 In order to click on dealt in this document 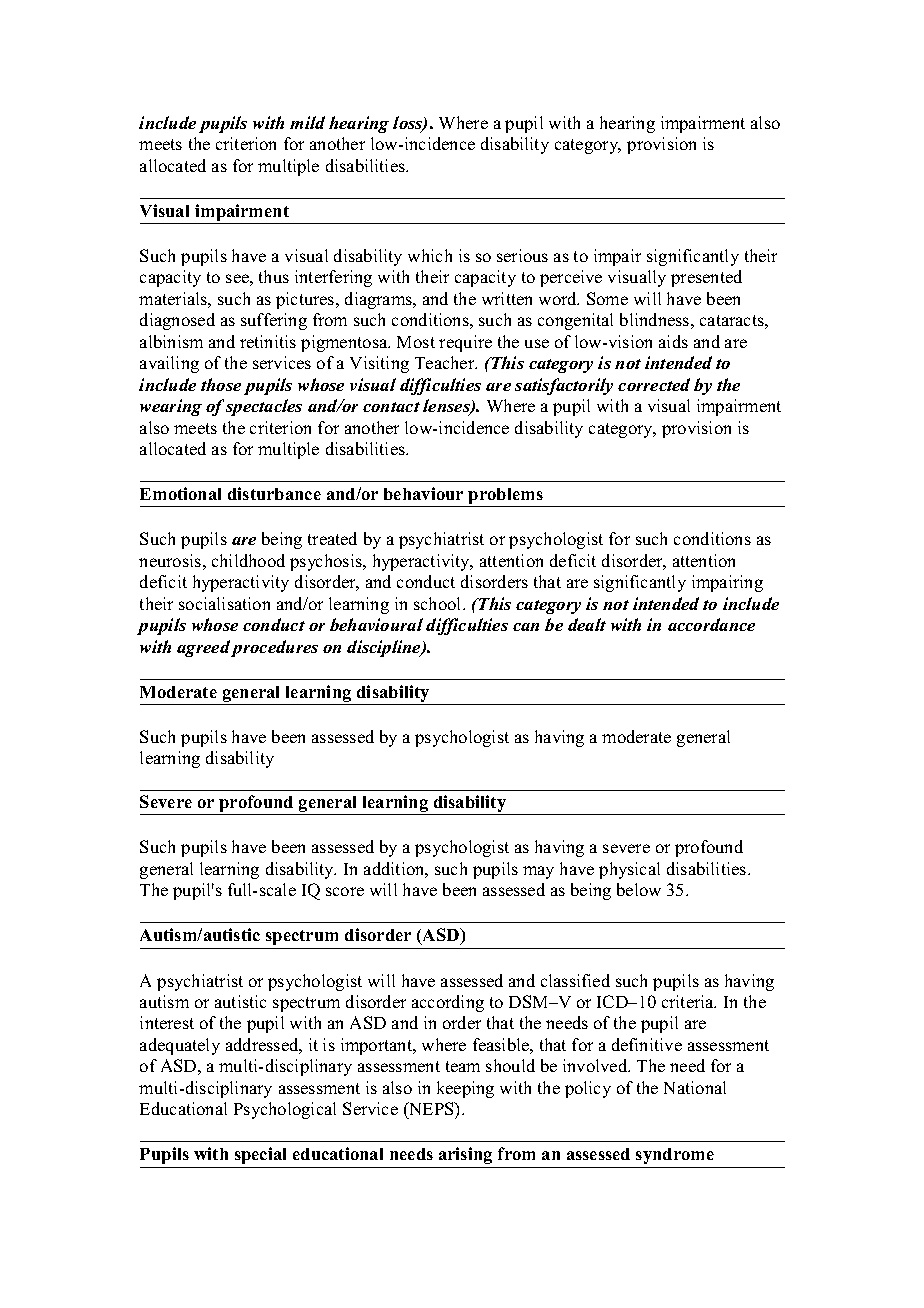, I will do `click(587, 624)`.
